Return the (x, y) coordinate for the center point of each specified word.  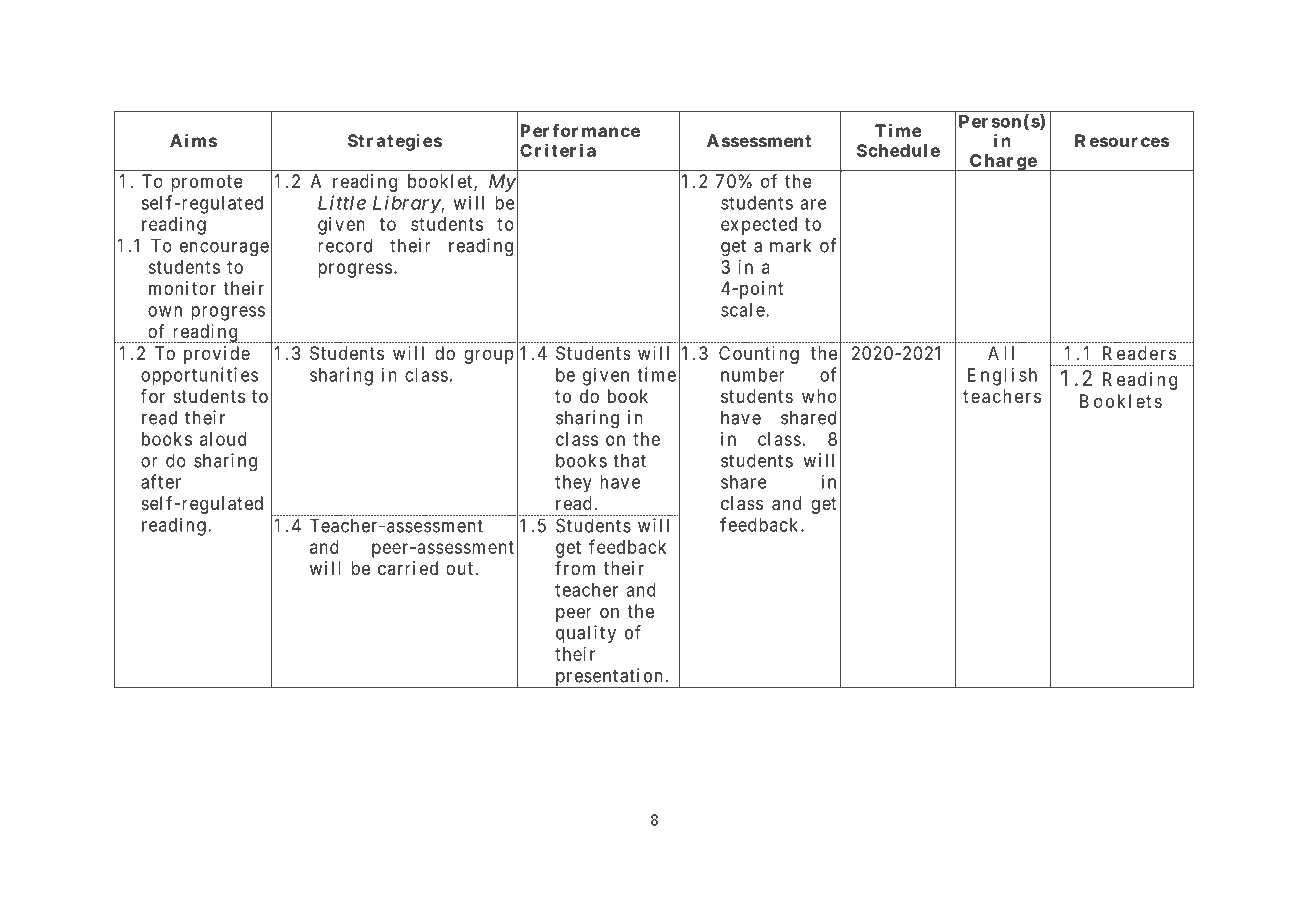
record (345, 245)
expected (759, 226)
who (819, 396)
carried (408, 568)
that (629, 460)
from (575, 568)
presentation (609, 678)
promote (207, 183)
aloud (223, 439)
